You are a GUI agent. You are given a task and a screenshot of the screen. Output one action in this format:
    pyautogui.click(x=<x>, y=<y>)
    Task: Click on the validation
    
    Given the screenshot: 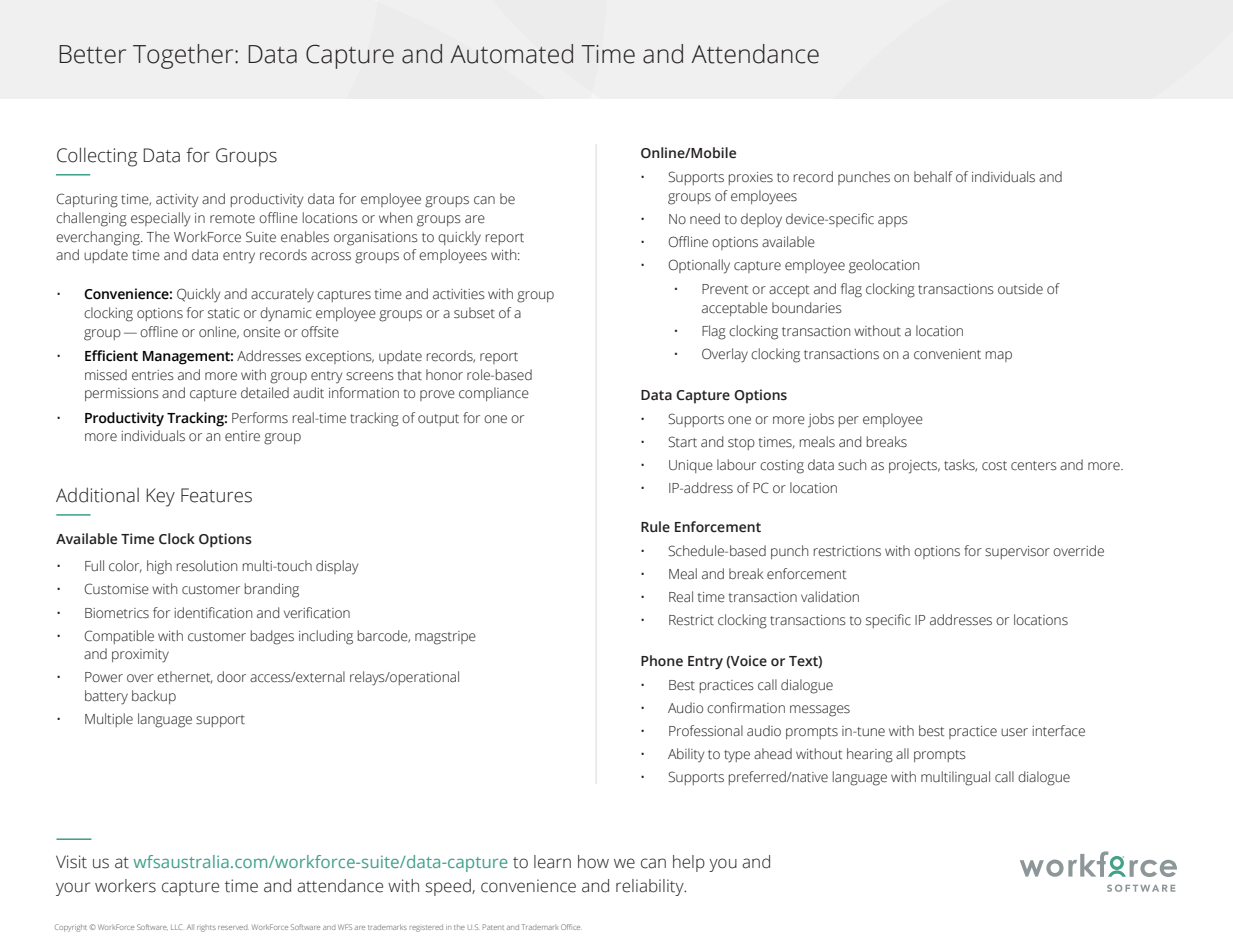 What is the action you would take?
    pyautogui.click(x=830, y=597)
